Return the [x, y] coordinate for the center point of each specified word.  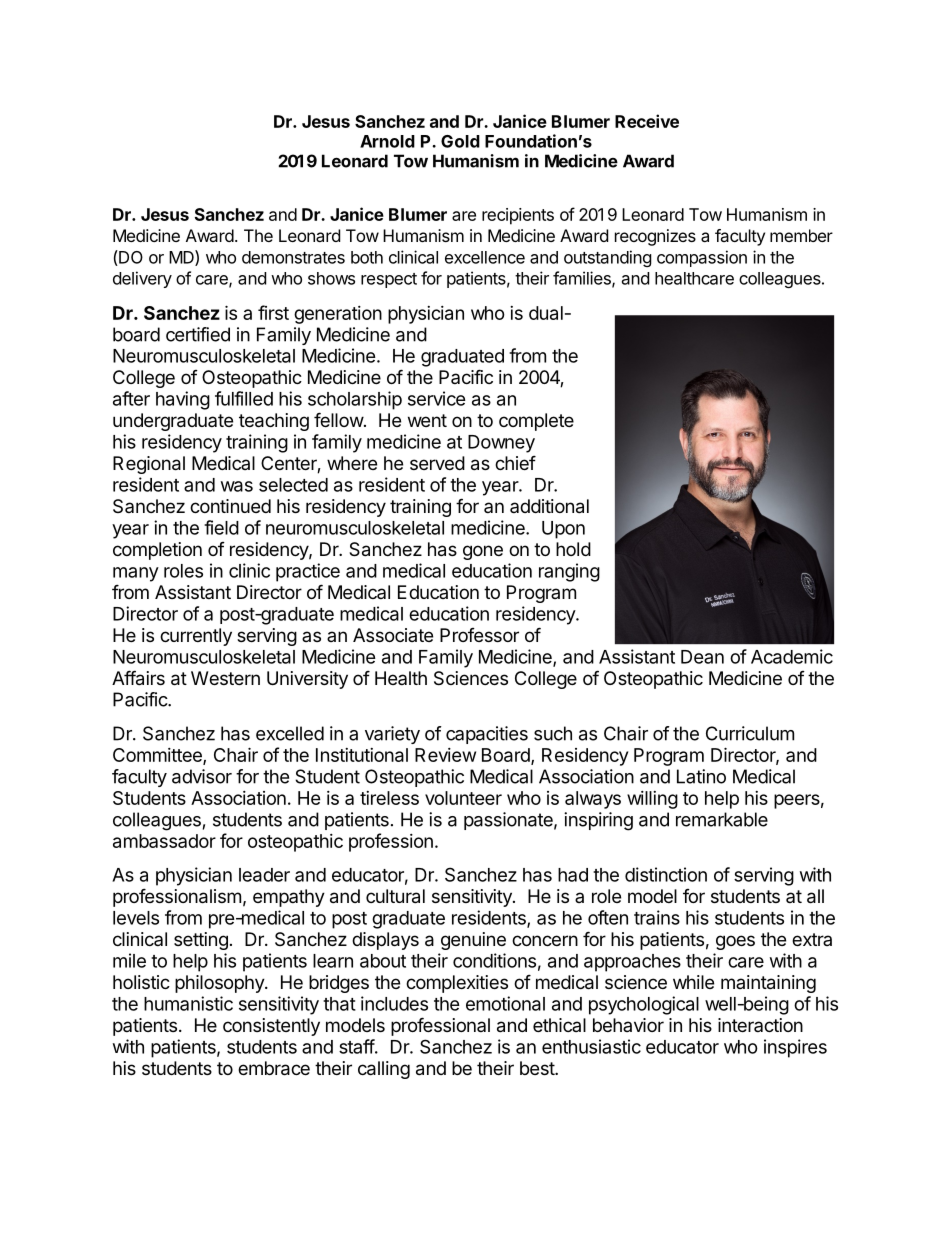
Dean [702, 657]
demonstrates [293, 257]
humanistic [188, 1003]
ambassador [164, 841]
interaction [760, 1025]
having [183, 400]
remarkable [722, 819]
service [437, 398]
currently [196, 637]
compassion [702, 258]
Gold [460, 141]
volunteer [463, 798]
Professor [479, 635]
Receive [647, 121]
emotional [505, 1003]
